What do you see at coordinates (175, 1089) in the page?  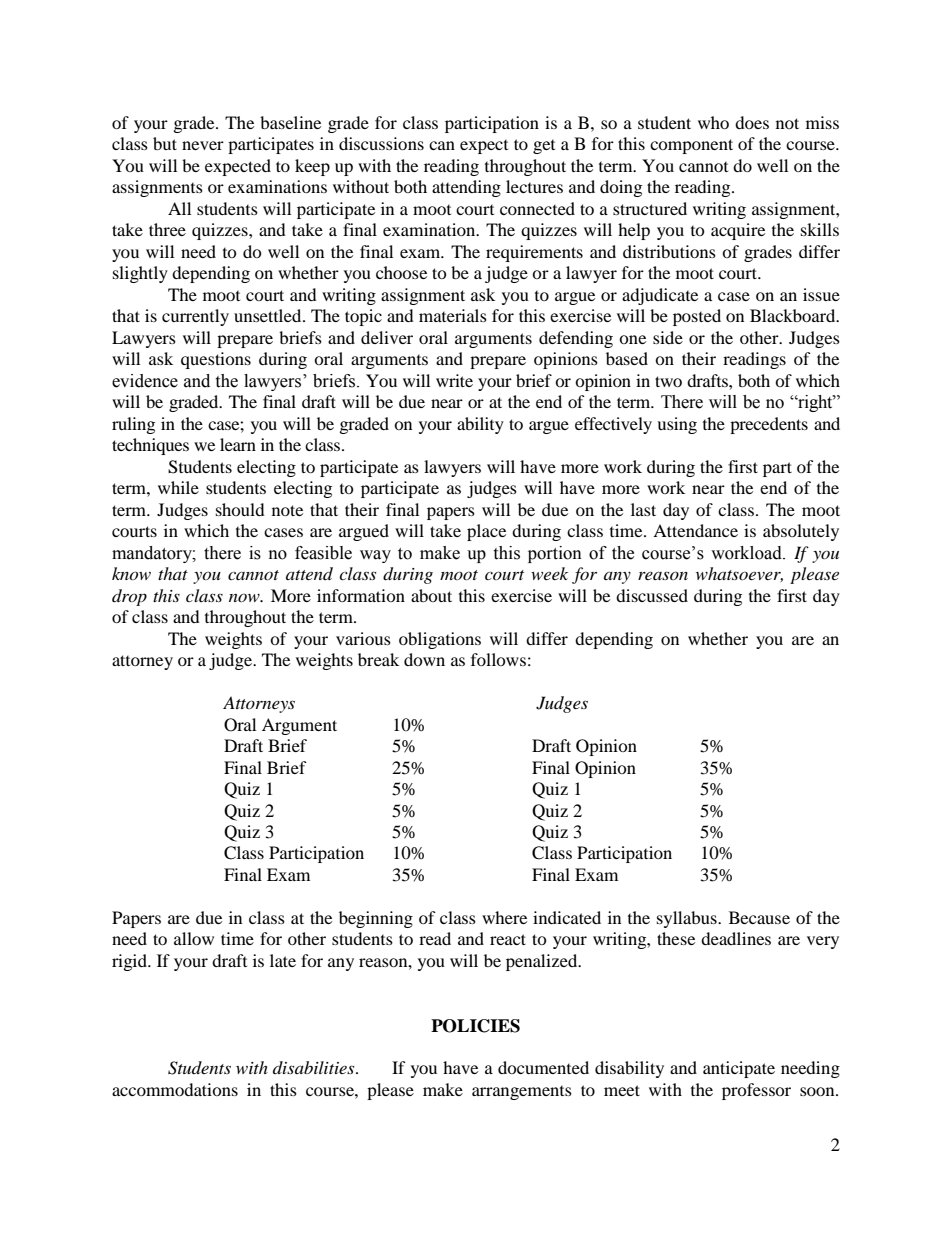 I see `accommodations` at bounding box center [175, 1089].
